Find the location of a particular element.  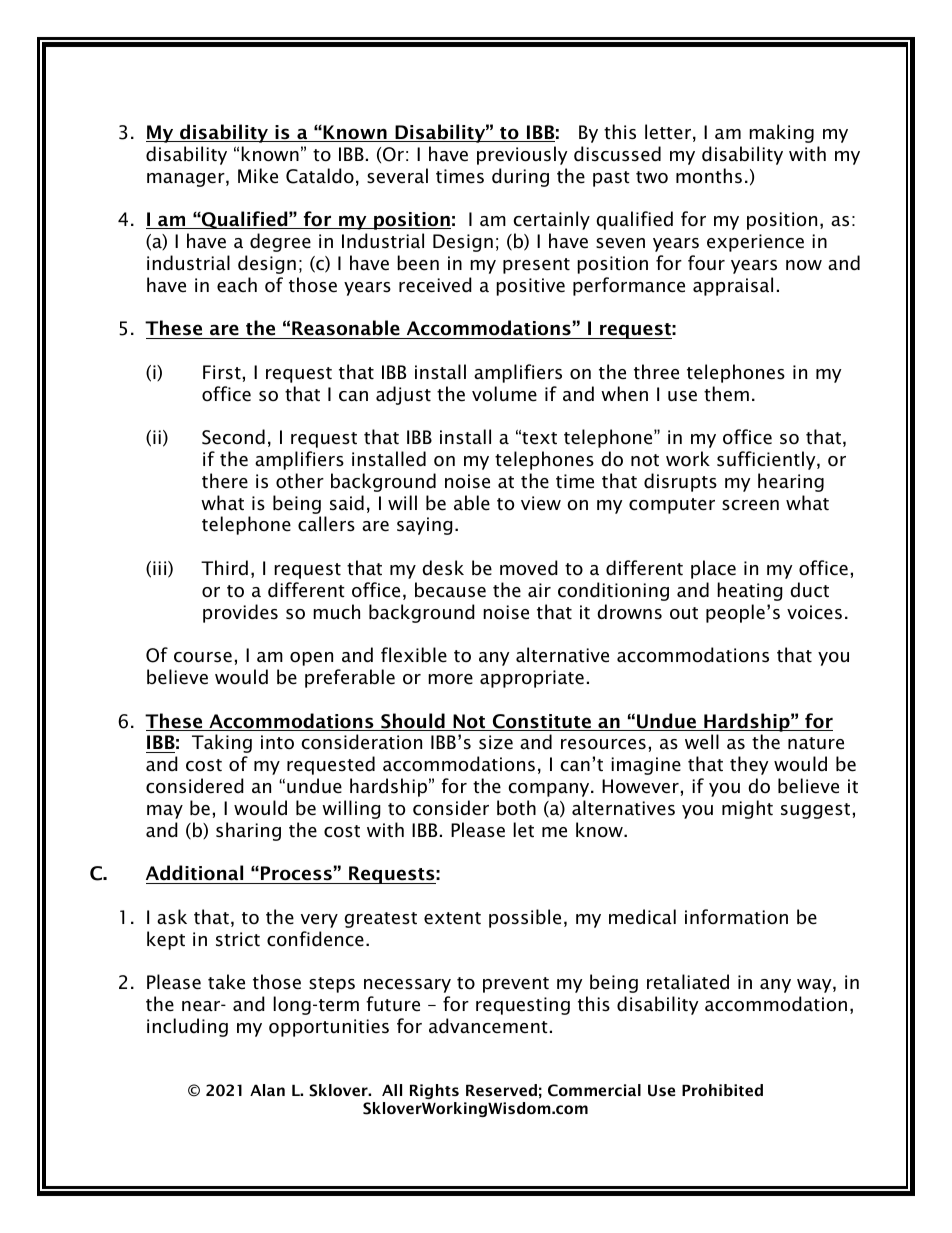

they is located at coordinates (749, 765).
